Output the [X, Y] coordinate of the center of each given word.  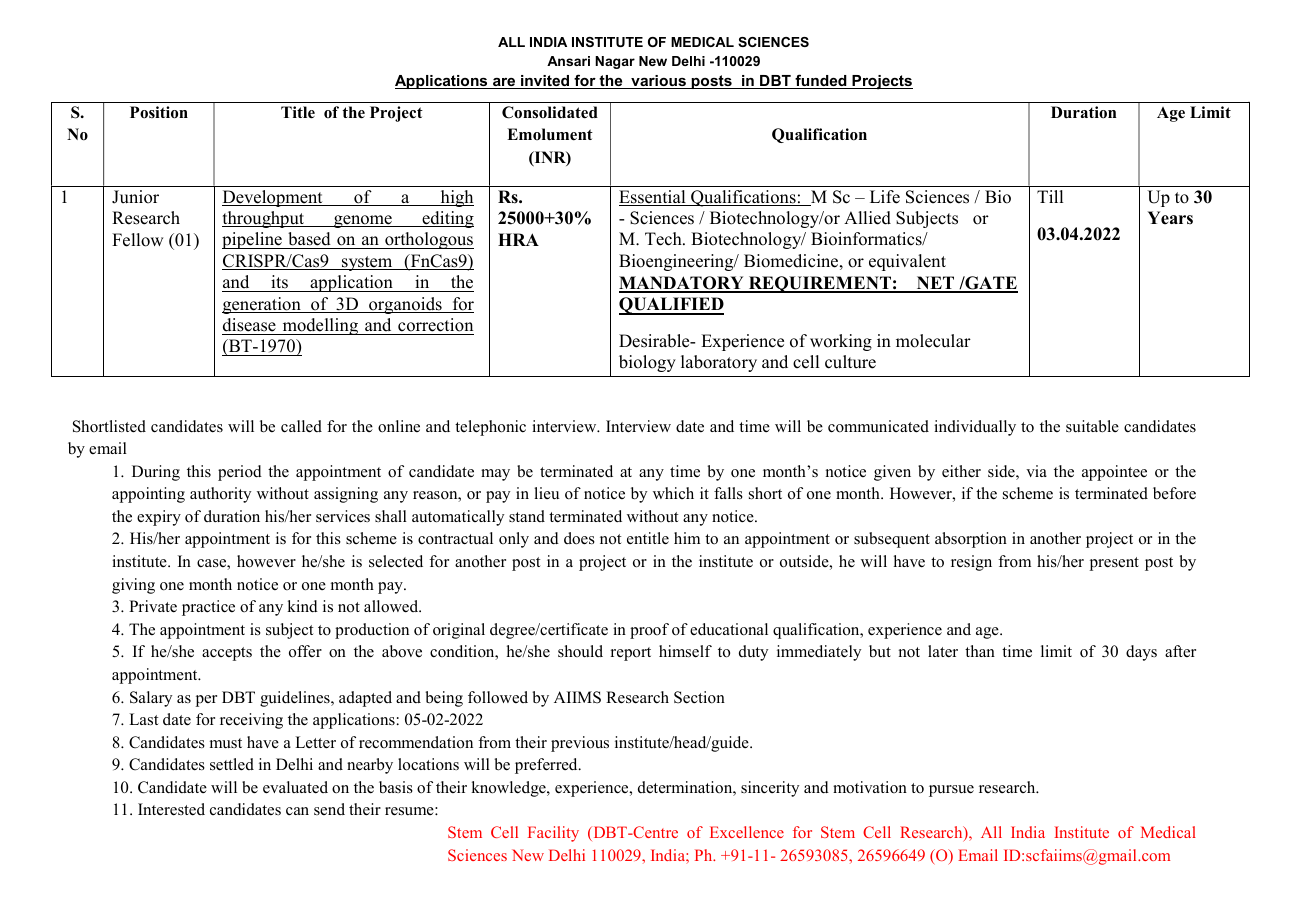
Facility [553, 834]
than [980, 651]
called [301, 426]
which [673, 493]
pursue [951, 791]
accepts [227, 654]
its [279, 282]
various [658, 82]
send [329, 809]
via [1036, 471]
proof [649, 631]
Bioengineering [677, 262]
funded [821, 81]
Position [159, 112]
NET [935, 284]
